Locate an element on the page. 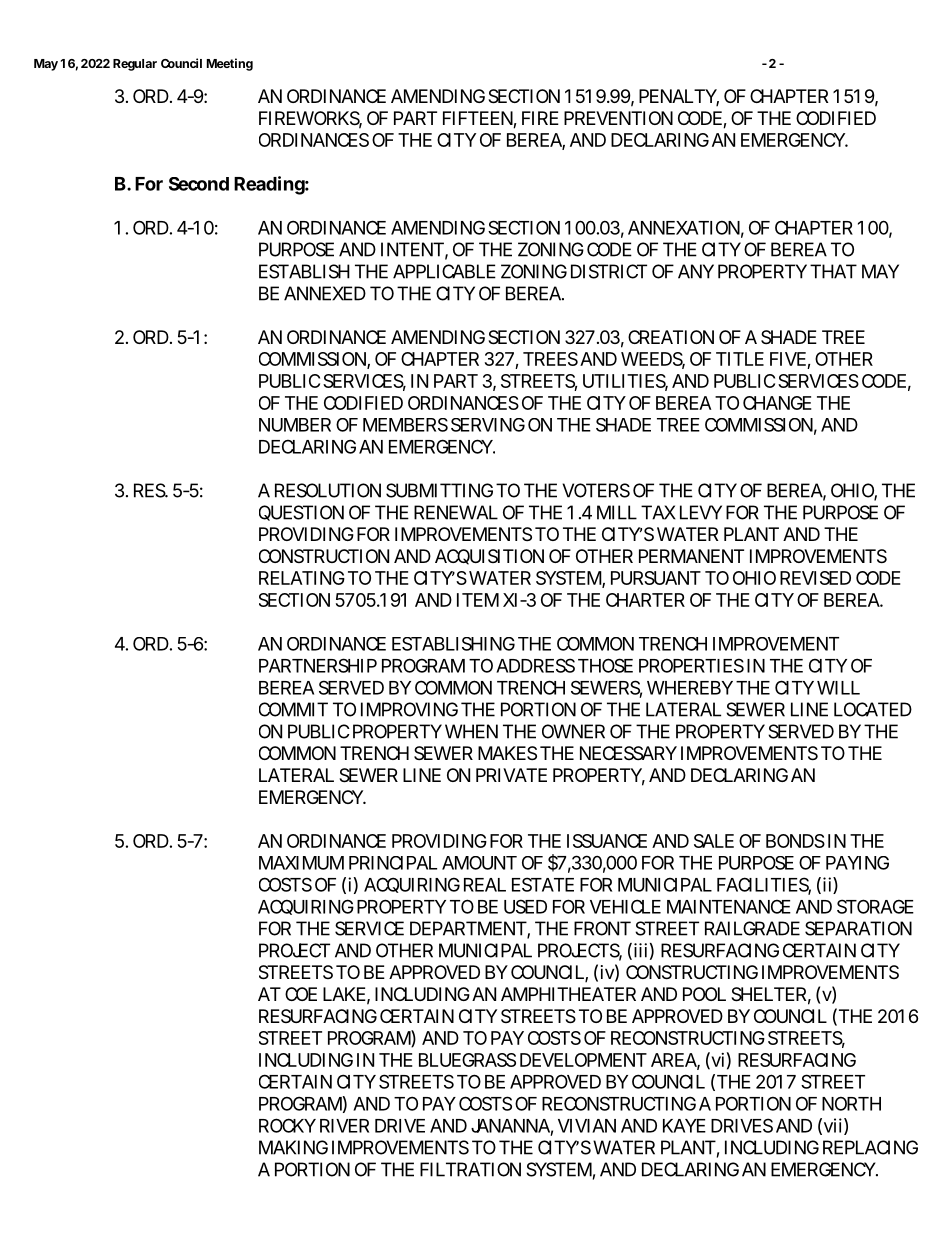  WILL is located at coordinates (838, 688).
